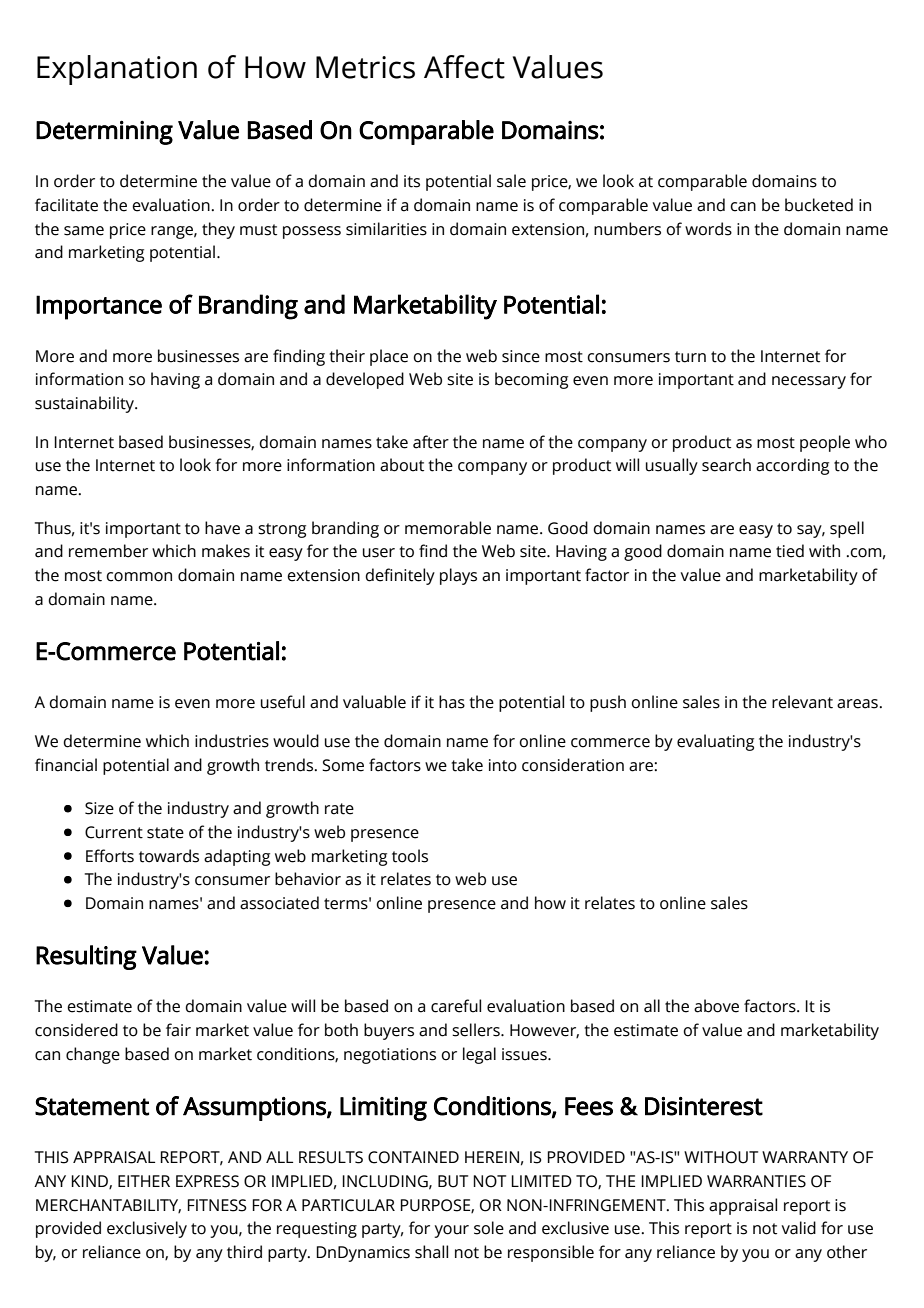  I want to click on necessary, so click(809, 382).
